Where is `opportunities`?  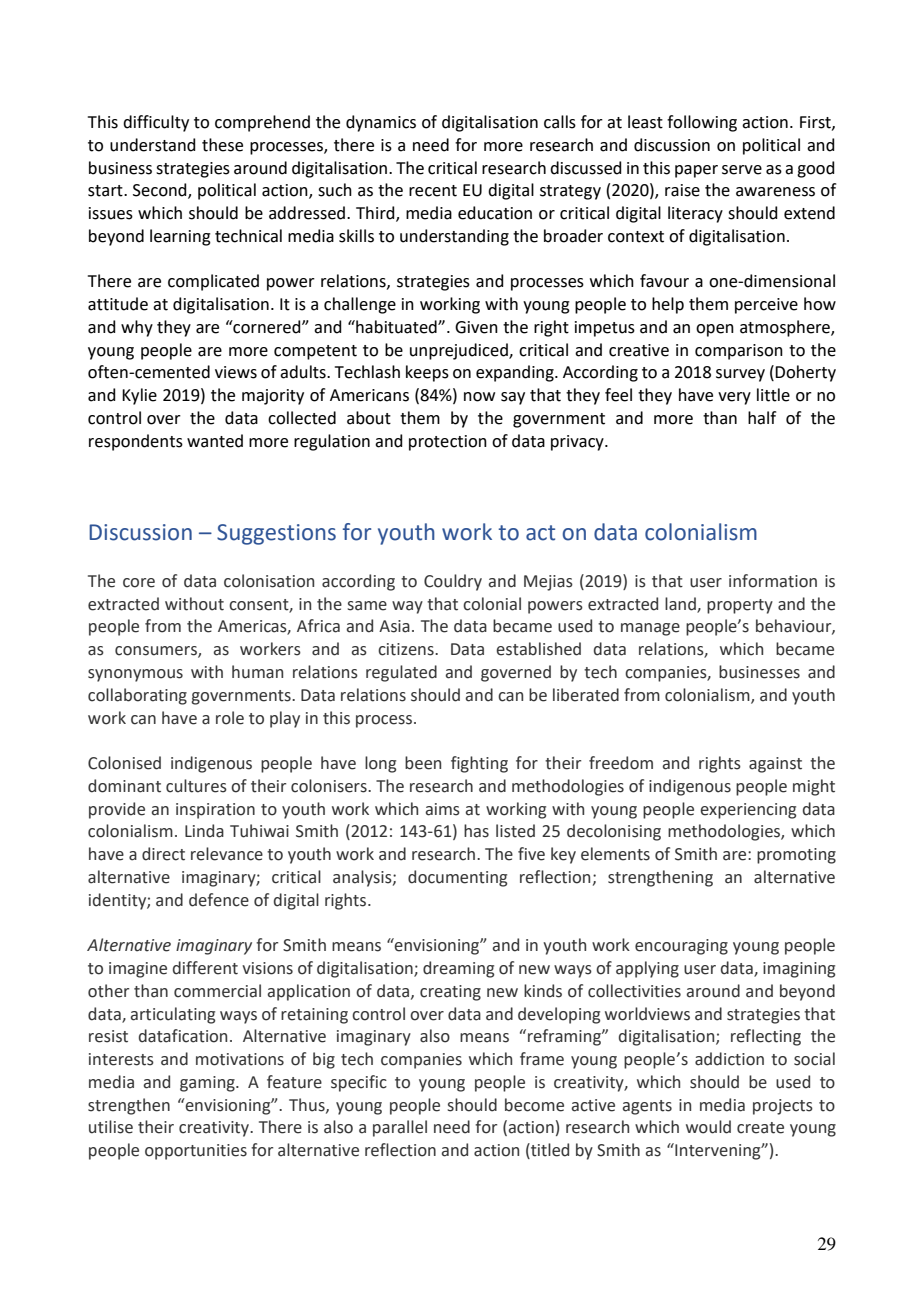
opportunities is located at coordinates (196, 1152).
